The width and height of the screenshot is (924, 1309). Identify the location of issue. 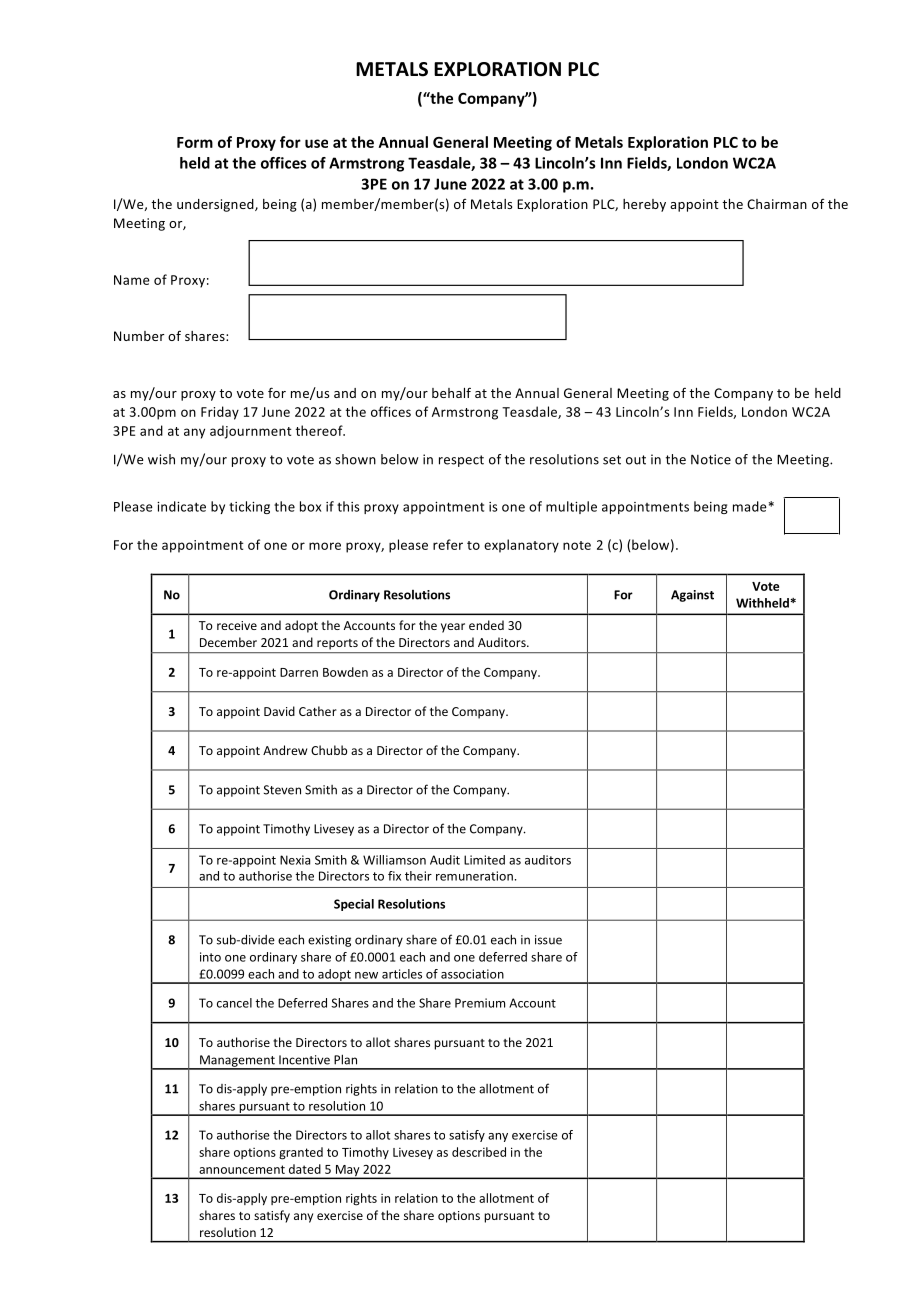
(548, 940).
